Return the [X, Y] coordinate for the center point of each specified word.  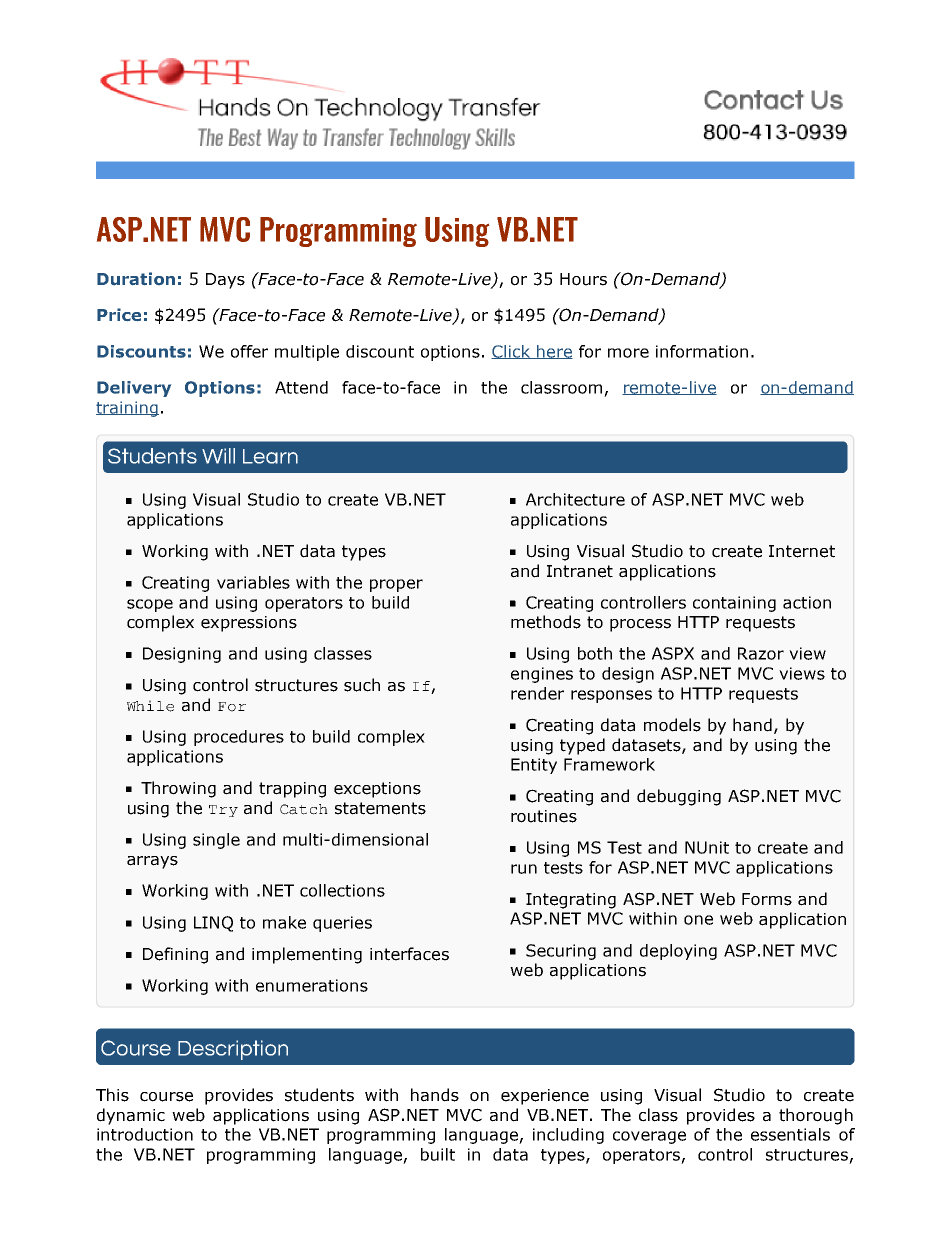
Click [511, 352]
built [438, 1154]
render [537, 693]
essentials [790, 1134]
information [702, 351]
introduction [145, 1134]
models [672, 725]
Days [225, 281]
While [150, 706]
